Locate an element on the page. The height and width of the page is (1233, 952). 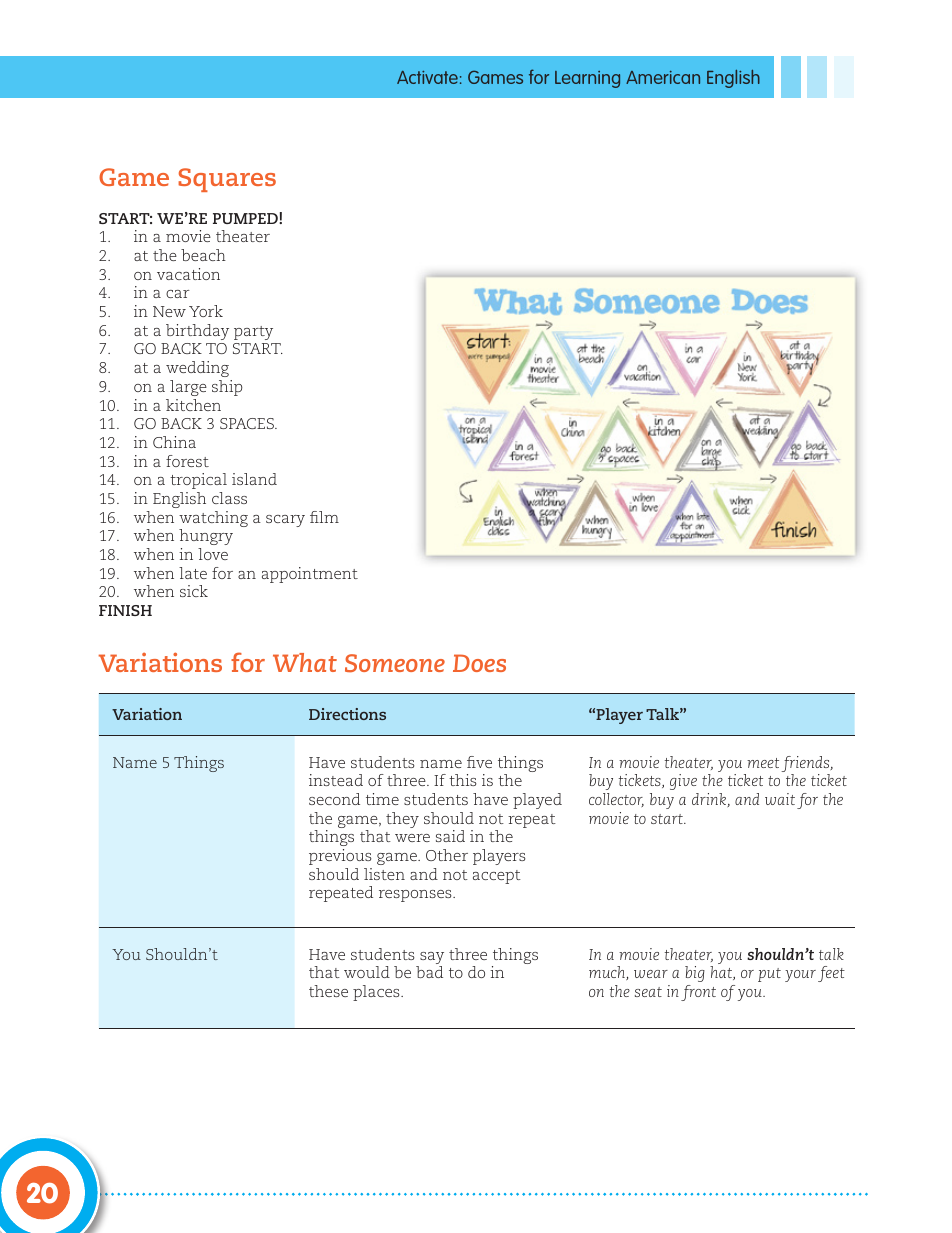
these is located at coordinates (328, 991).
